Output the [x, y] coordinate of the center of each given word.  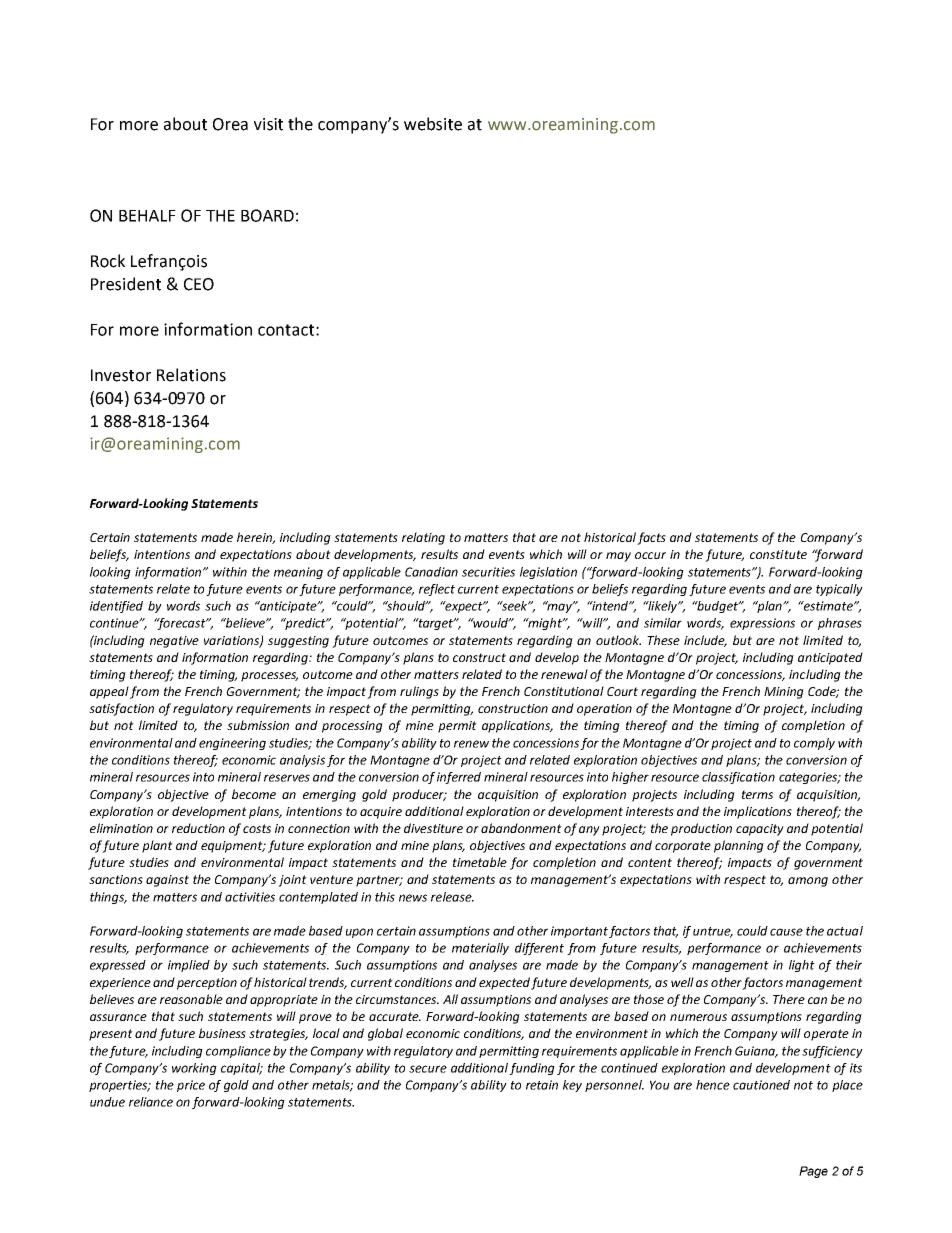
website [433, 124]
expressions [762, 624]
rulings [419, 692]
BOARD [267, 215]
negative [174, 642]
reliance [151, 1102]
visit [268, 124]
